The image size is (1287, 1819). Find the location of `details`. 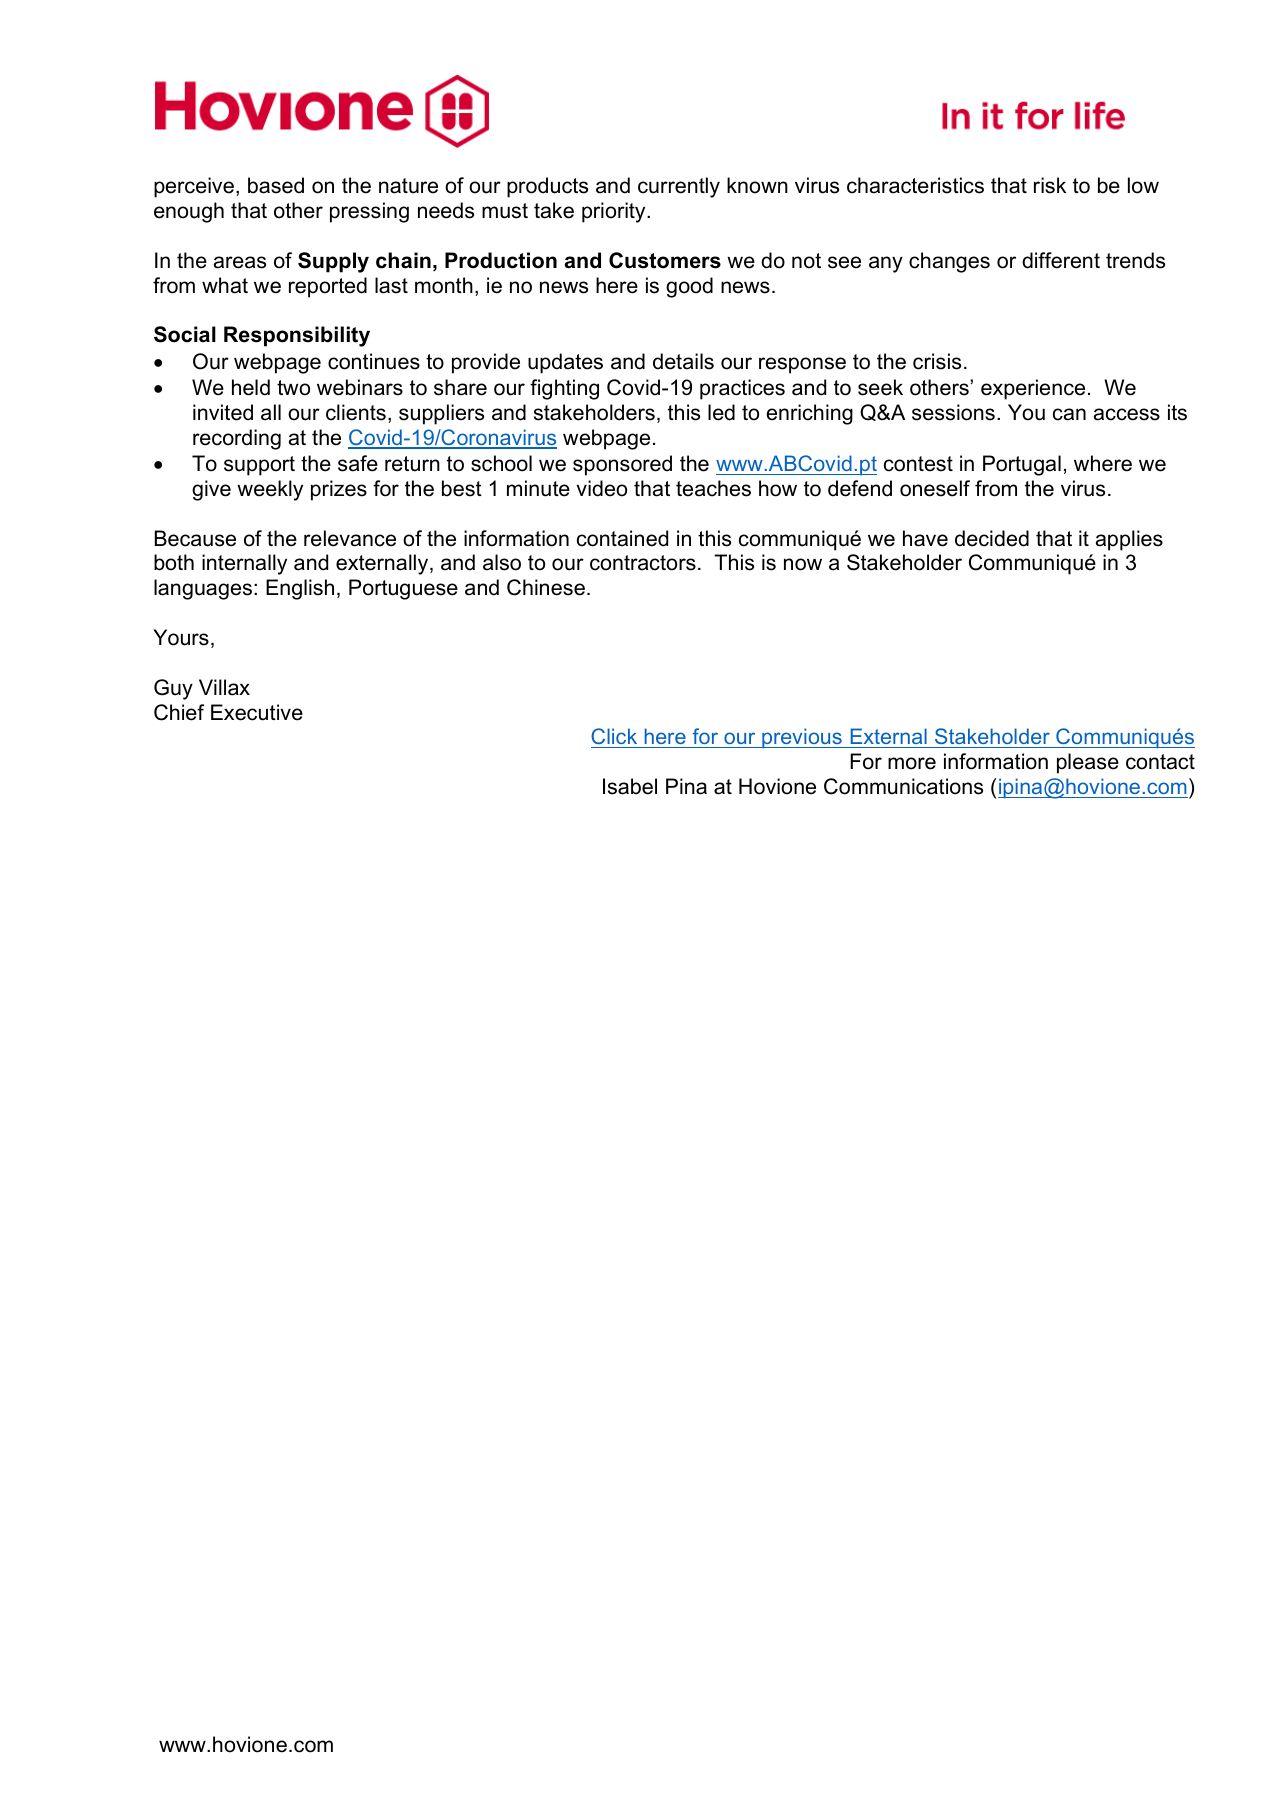

details is located at coordinates (683, 361).
